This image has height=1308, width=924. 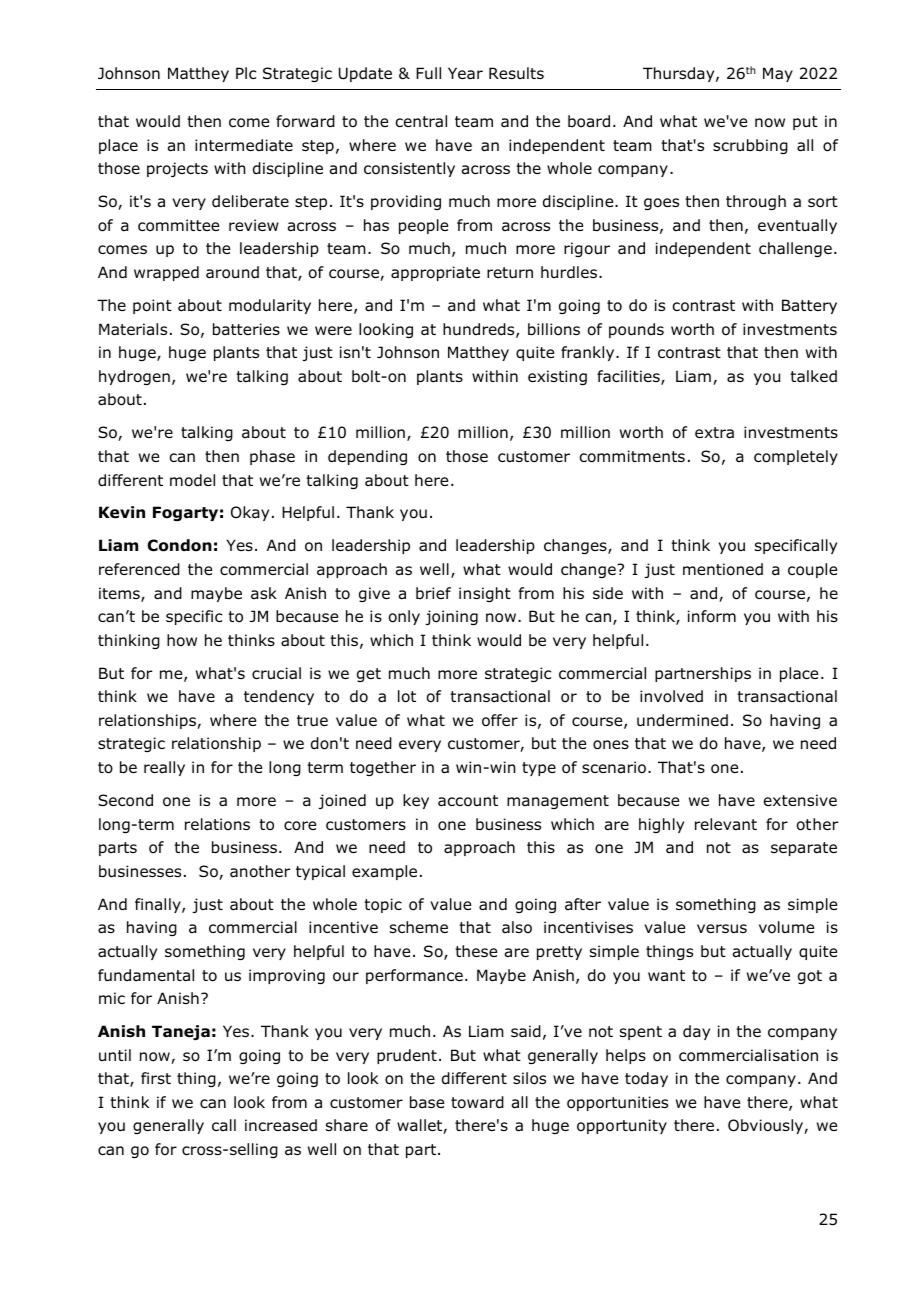 I want to click on Plc, so click(x=246, y=73).
